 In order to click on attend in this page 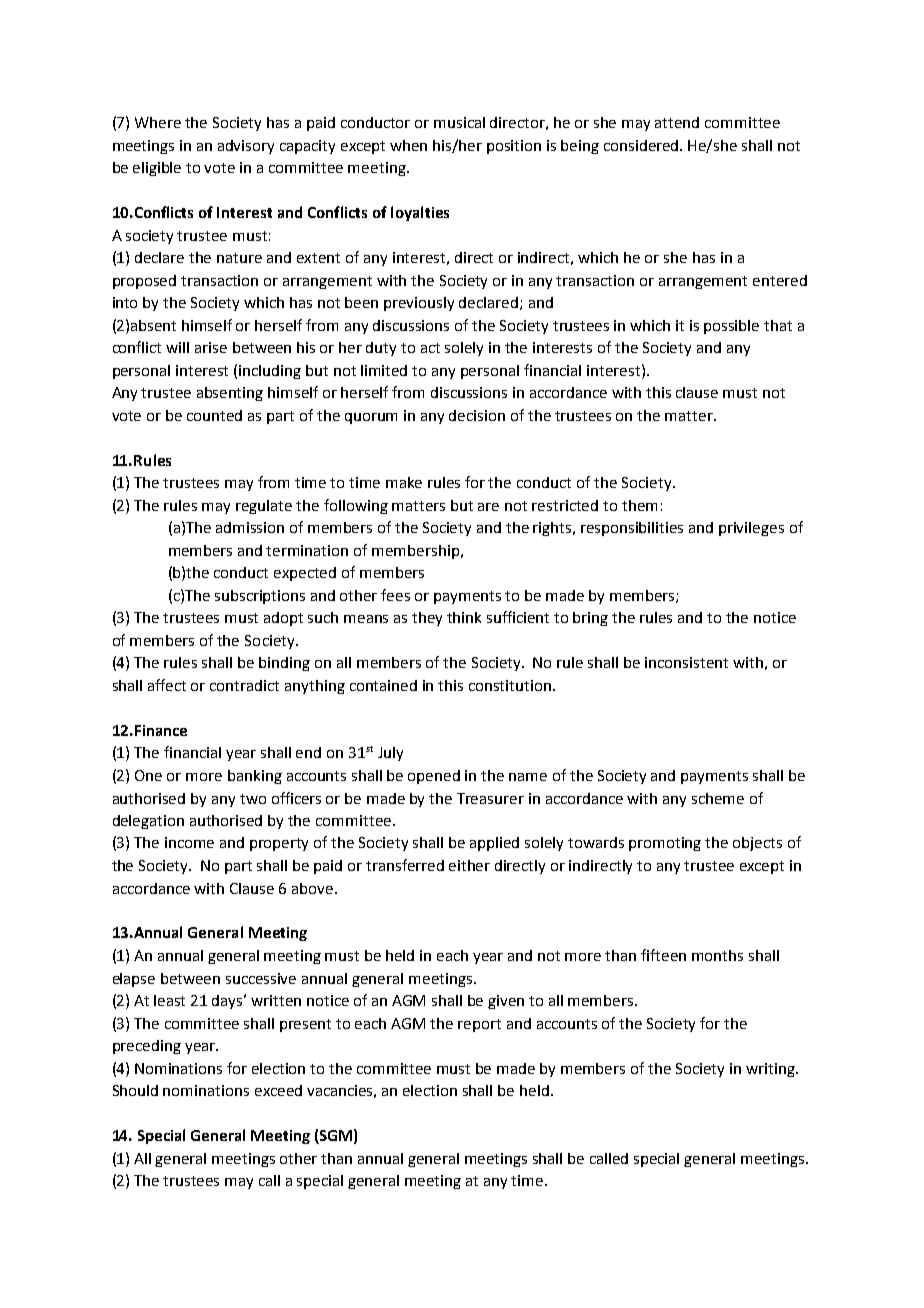, I will do `click(677, 122)`.
